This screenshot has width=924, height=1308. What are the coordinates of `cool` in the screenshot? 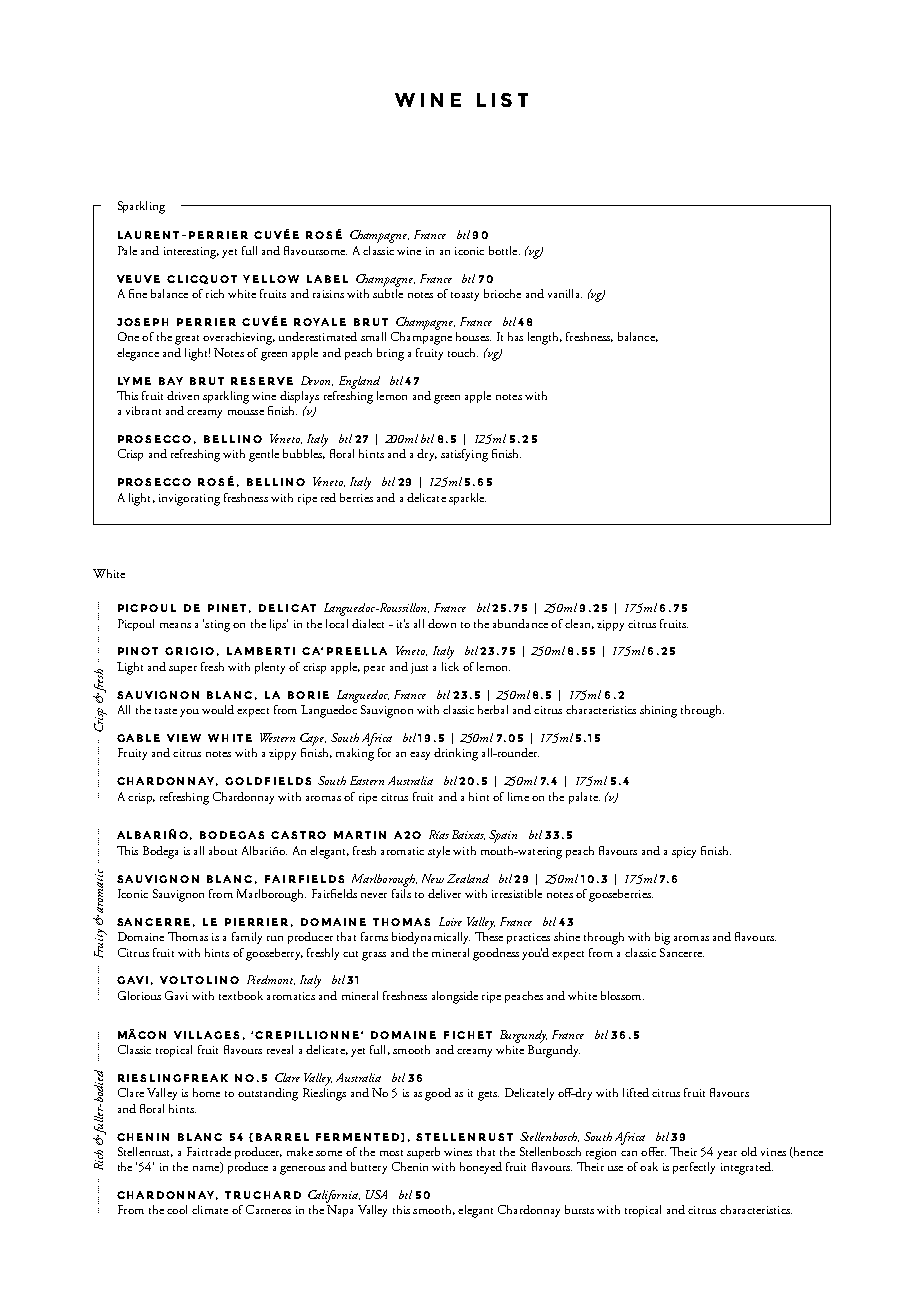 It's located at (177, 1209).
